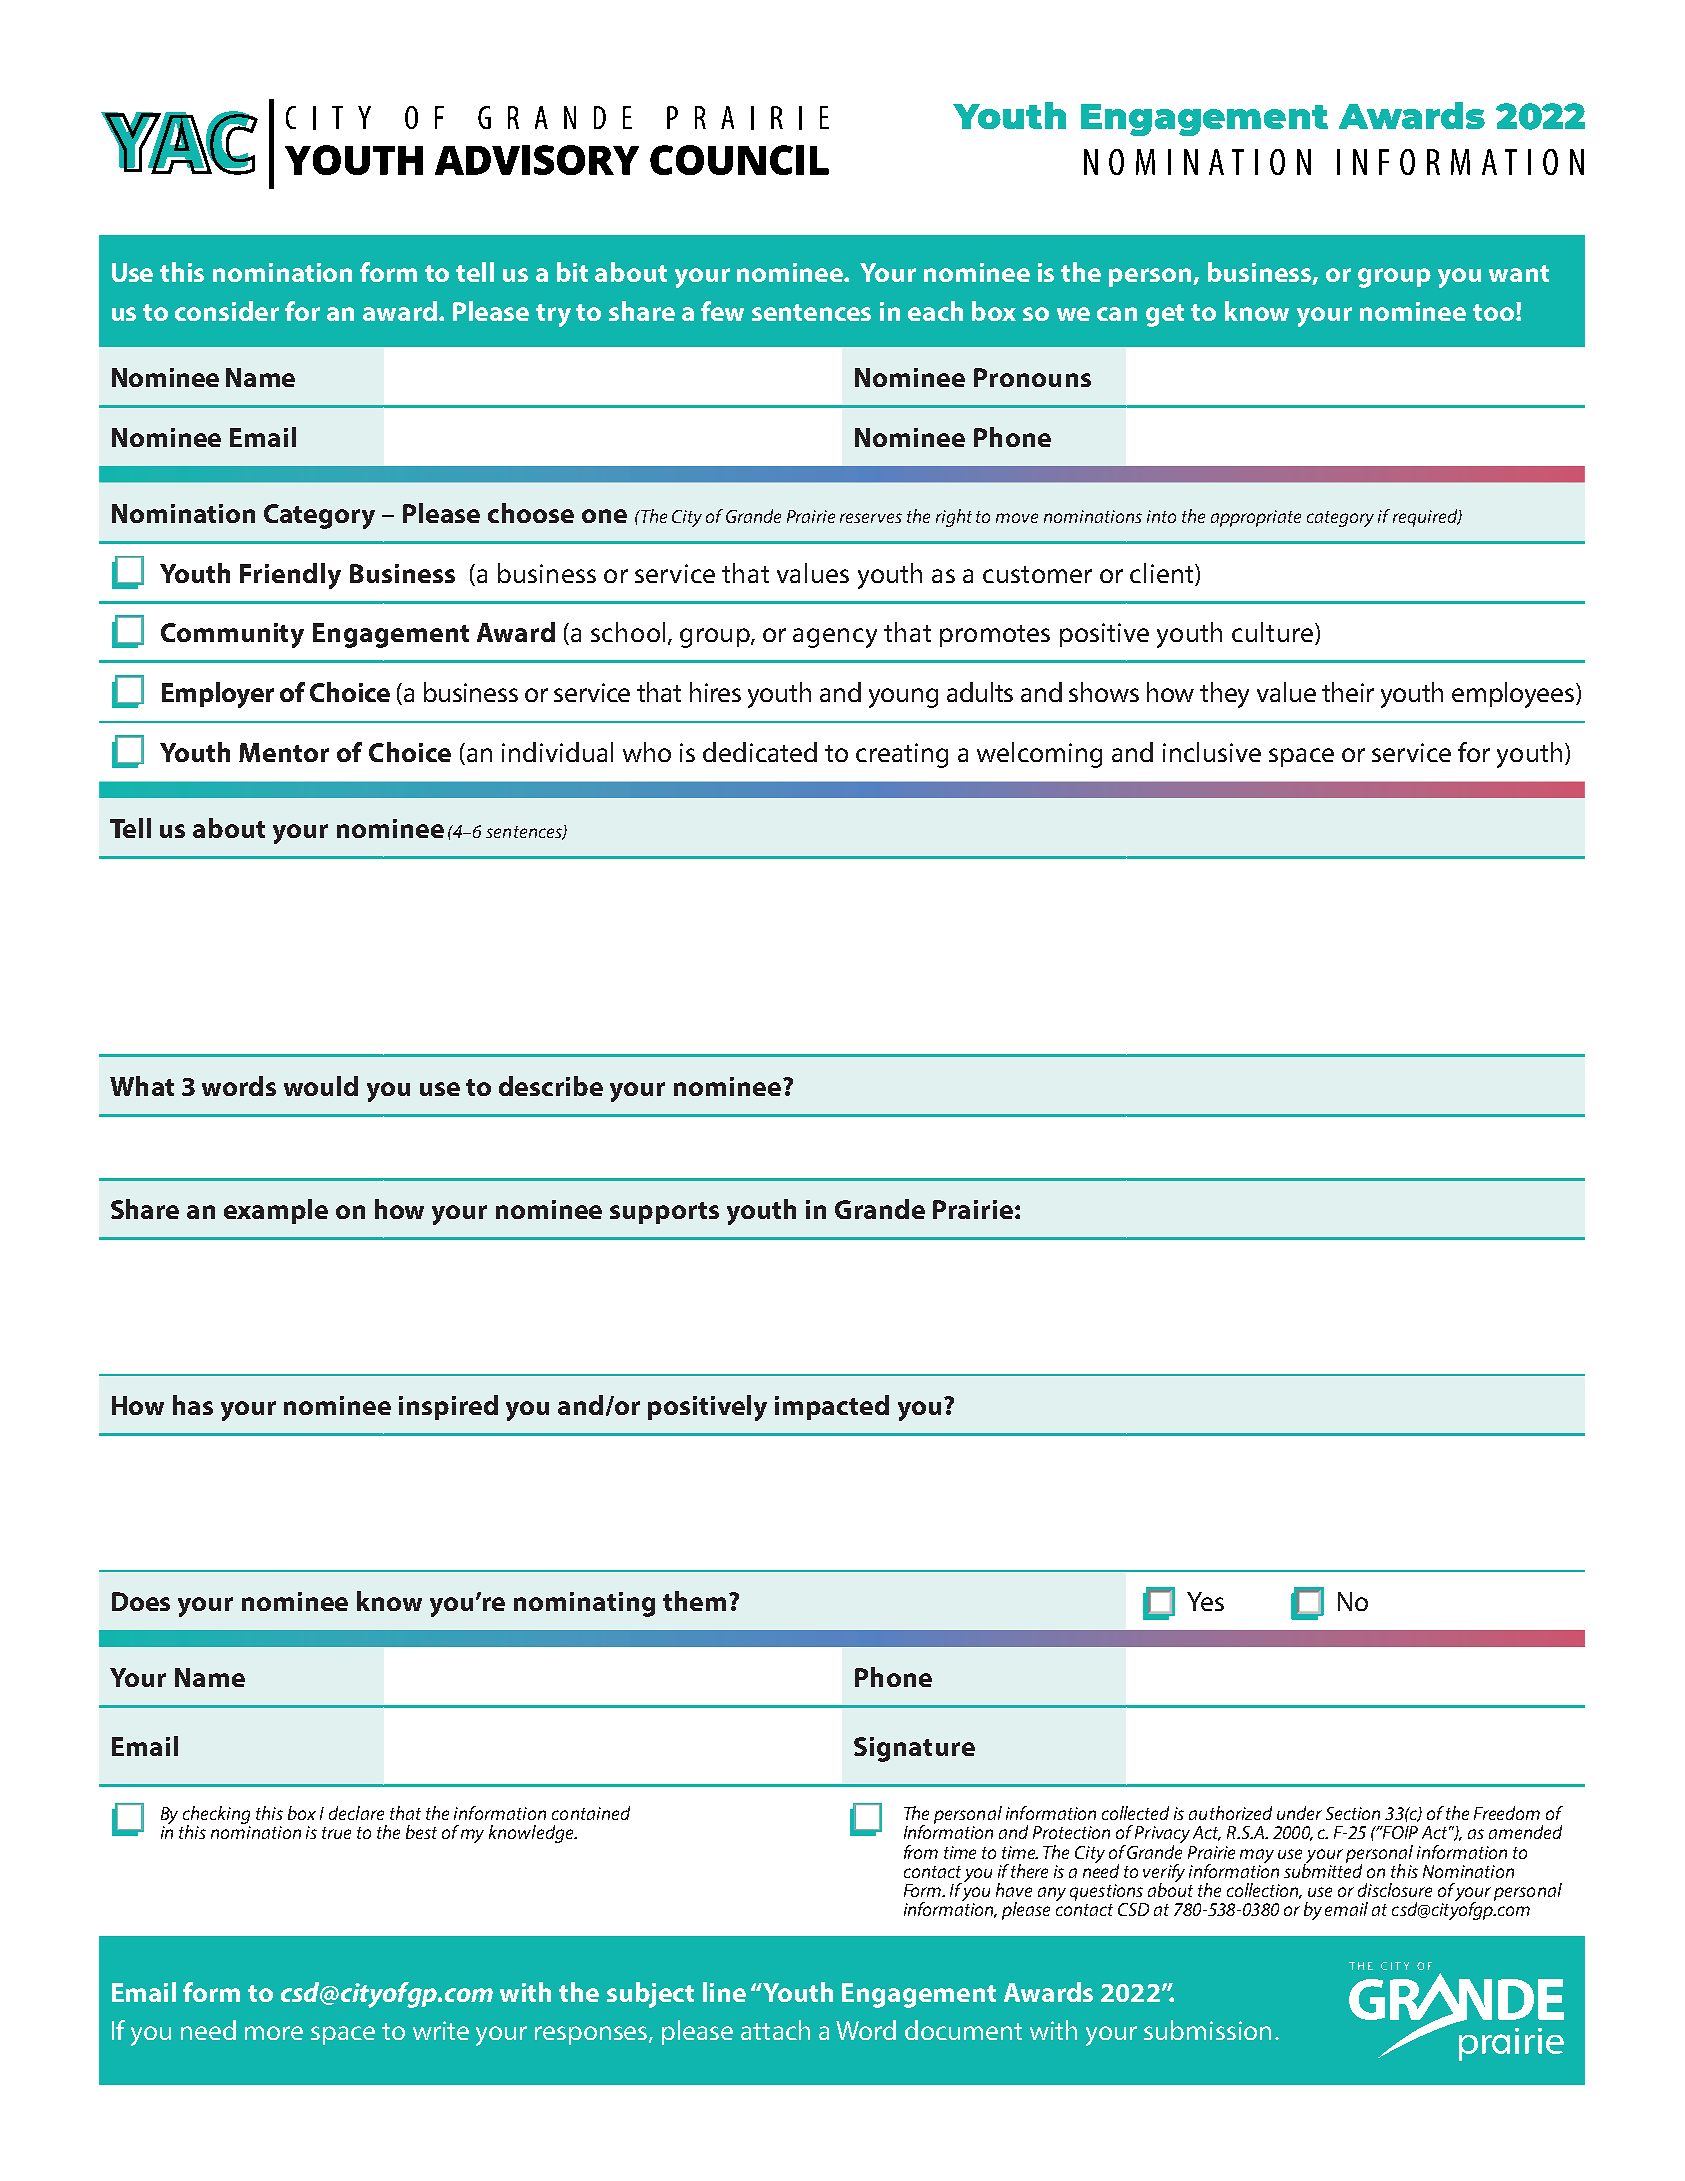  I want to click on attach, so click(775, 2030).
